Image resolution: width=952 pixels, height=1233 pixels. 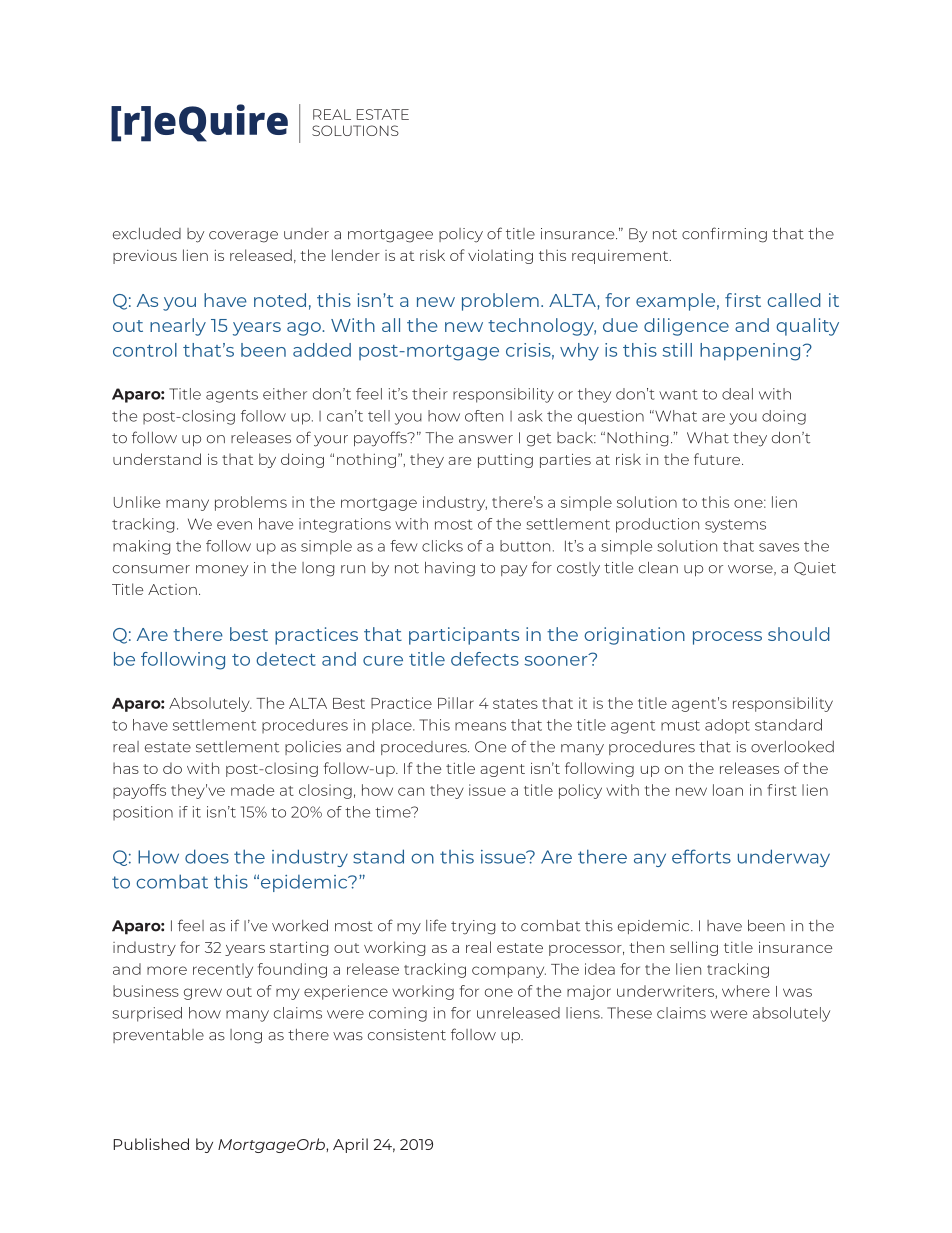 I want to click on violating, so click(x=500, y=256).
